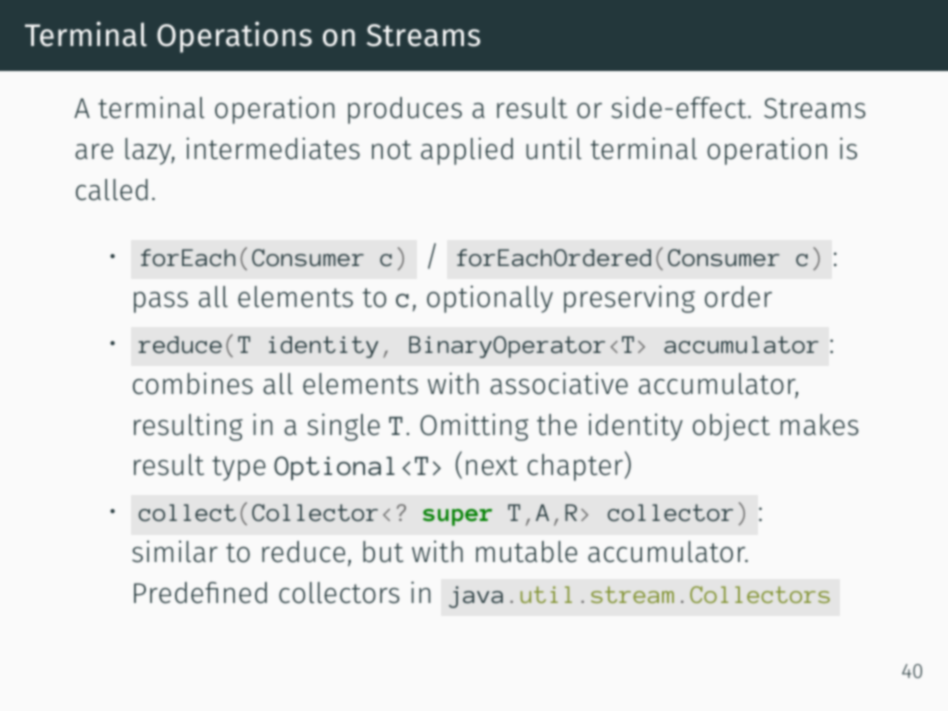 Image resolution: width=948 pixels, height=711 pixels. What do you see at coordinates (273, 148) in the screenshot?
I see `intermediates` at bounding box center [273, 148].
